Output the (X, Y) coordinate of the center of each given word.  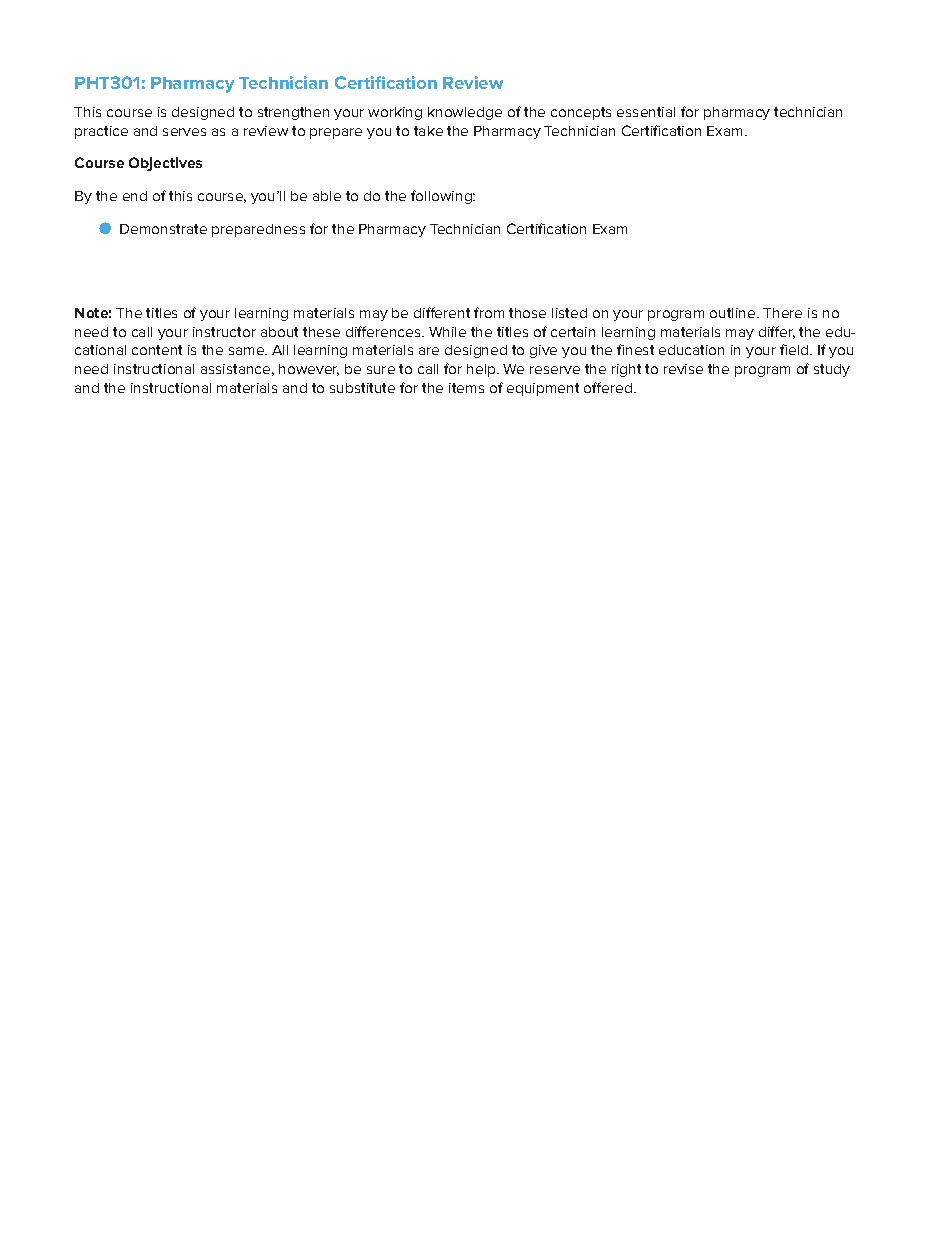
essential (646, 112)
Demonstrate (163, 229)
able (327, 196)
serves (184, 132)
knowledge (465, 113)
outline (734, 313)
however (309, 370)
